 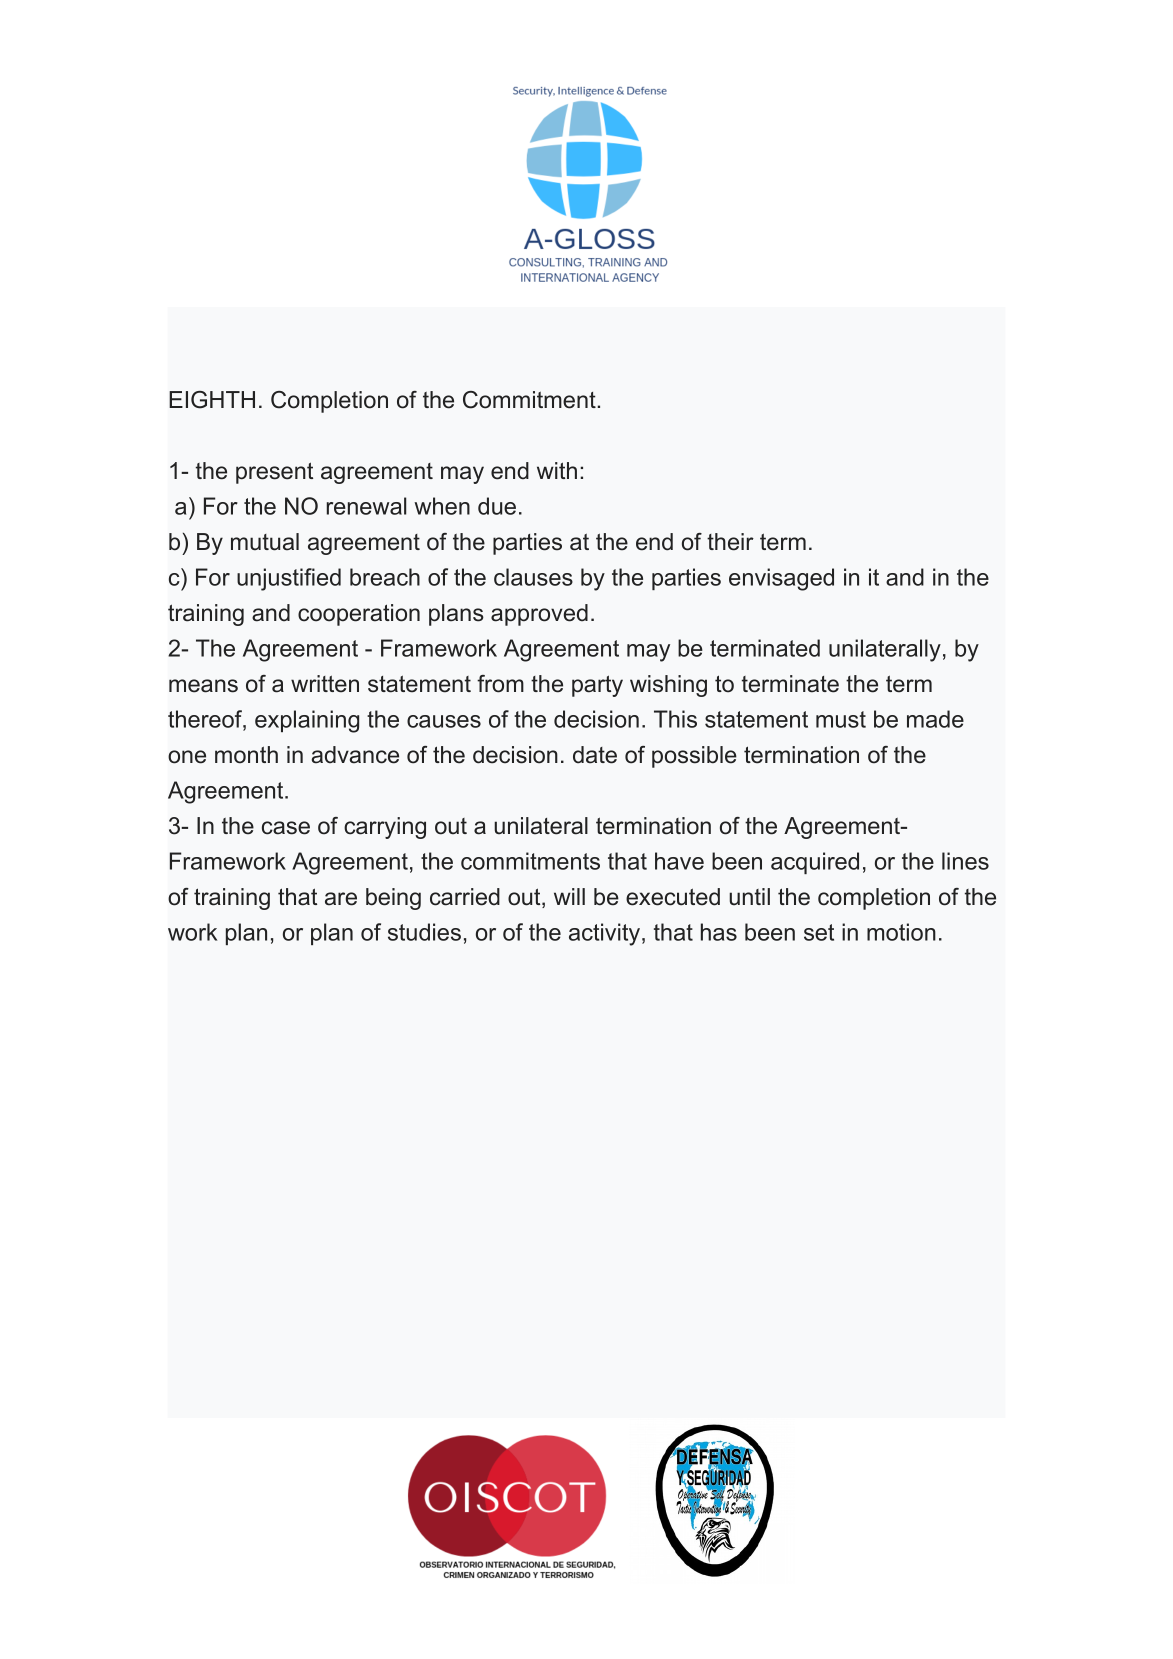 What do you see at coordinates (730, 542) in the document?
I see `their` at bounding box center [730, 542].
